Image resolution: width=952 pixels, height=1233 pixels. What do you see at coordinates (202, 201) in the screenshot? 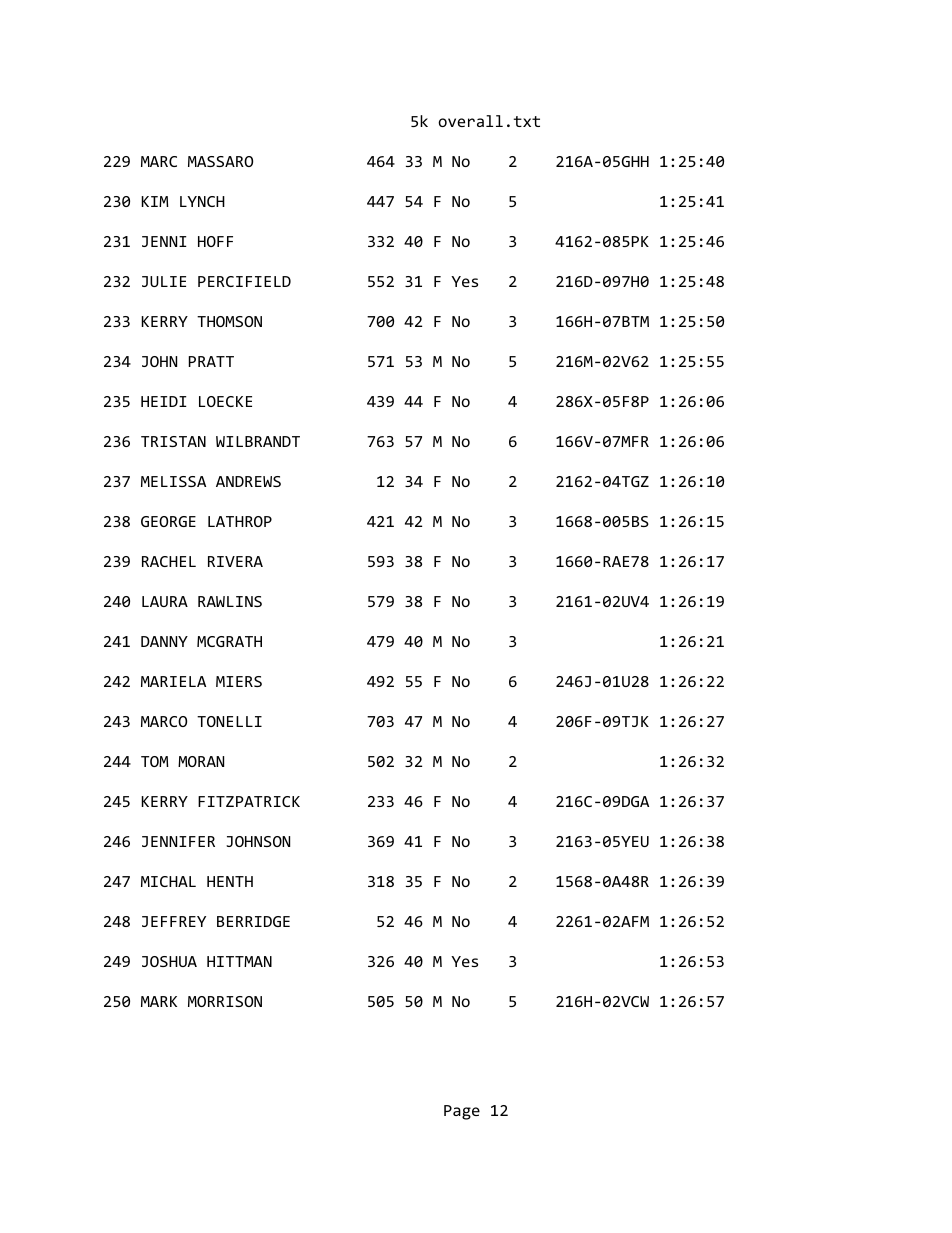
I see `LYNCH` at bounding box center [202, 201].
